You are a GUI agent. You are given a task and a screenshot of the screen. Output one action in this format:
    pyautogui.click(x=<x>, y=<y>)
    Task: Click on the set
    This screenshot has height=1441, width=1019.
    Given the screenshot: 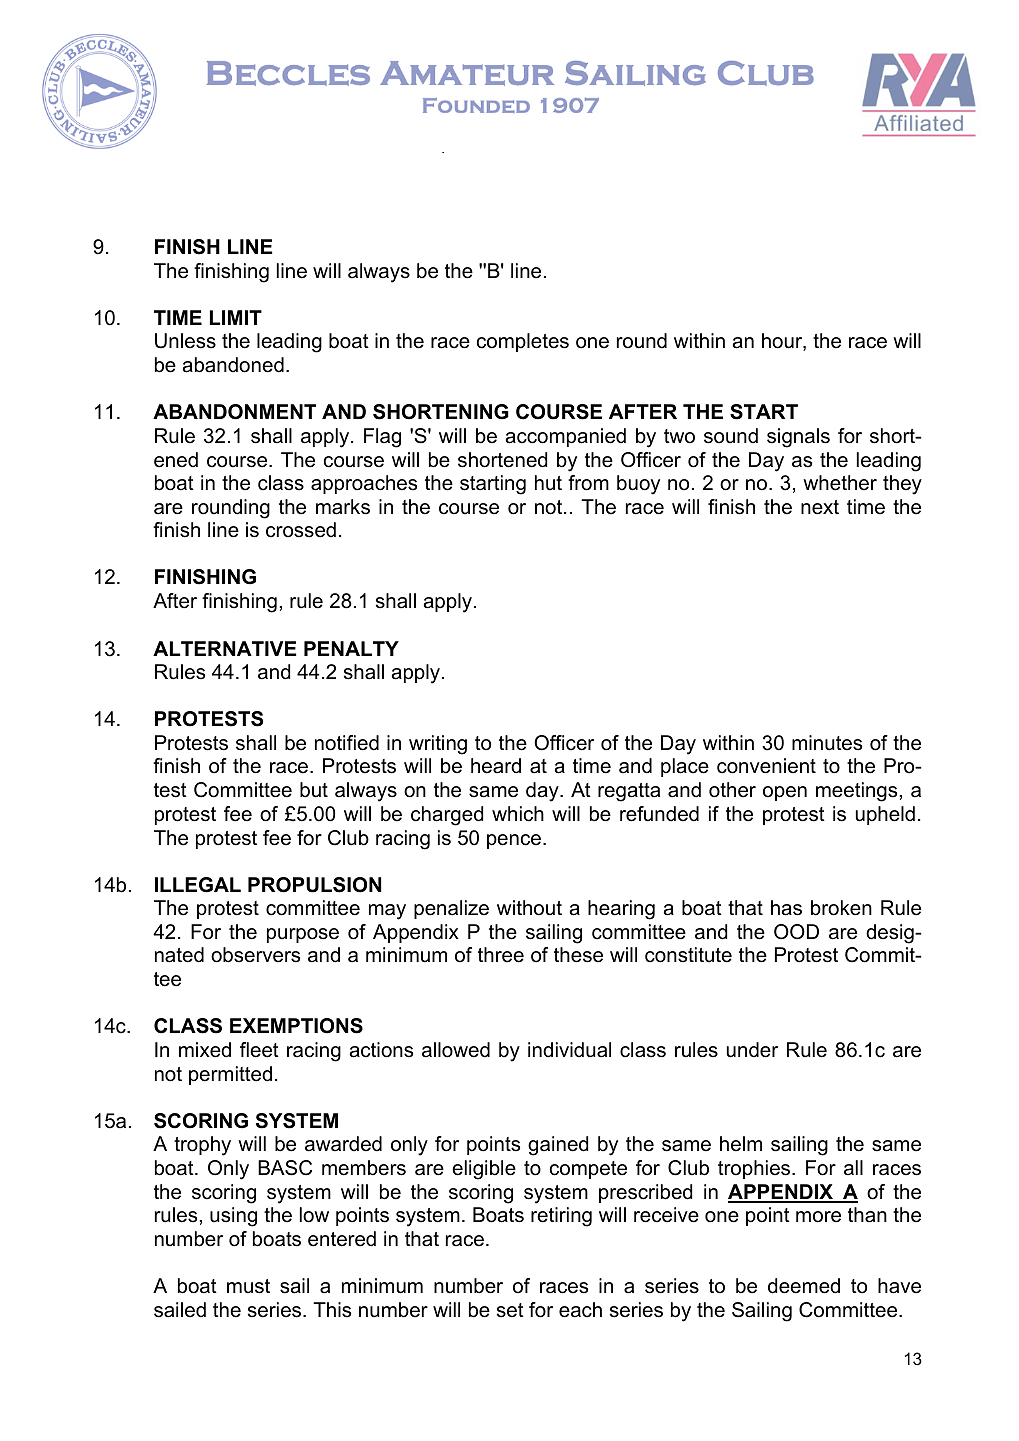 What is the action you would take?
    pyautogui.click(x=510, y=1310)
